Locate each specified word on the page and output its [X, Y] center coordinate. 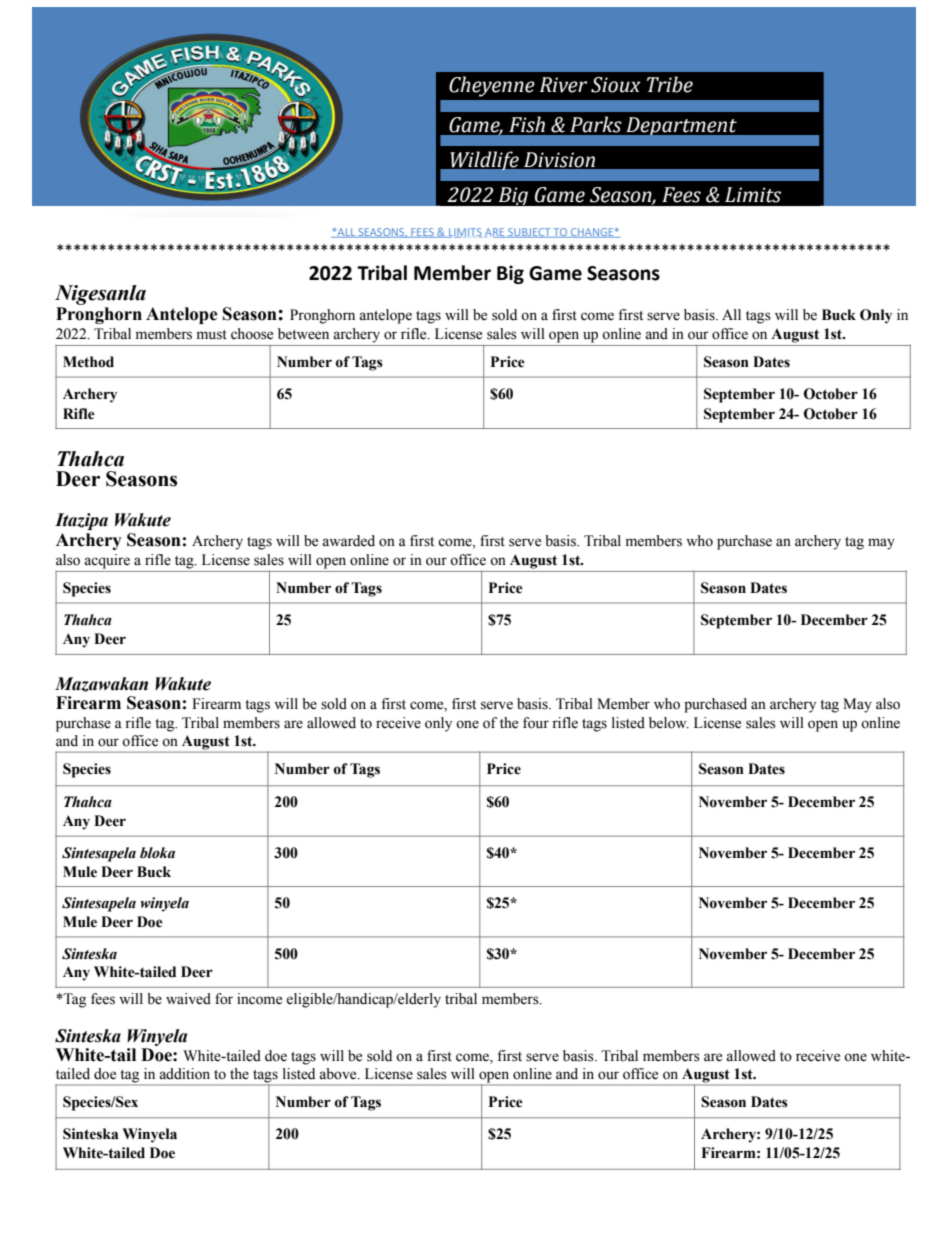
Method [88, 362]
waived [188, 999]
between [303, 334]
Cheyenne [492, 86]
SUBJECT [529, 233]
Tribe [670, 84]
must [212, 335]
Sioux [616, 85]
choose [252, 334]
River [563, 85]
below [669, 723]
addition [184, 1074]
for [224, 999]
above [339, 1074]
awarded [348, 541]
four [536, 723]
